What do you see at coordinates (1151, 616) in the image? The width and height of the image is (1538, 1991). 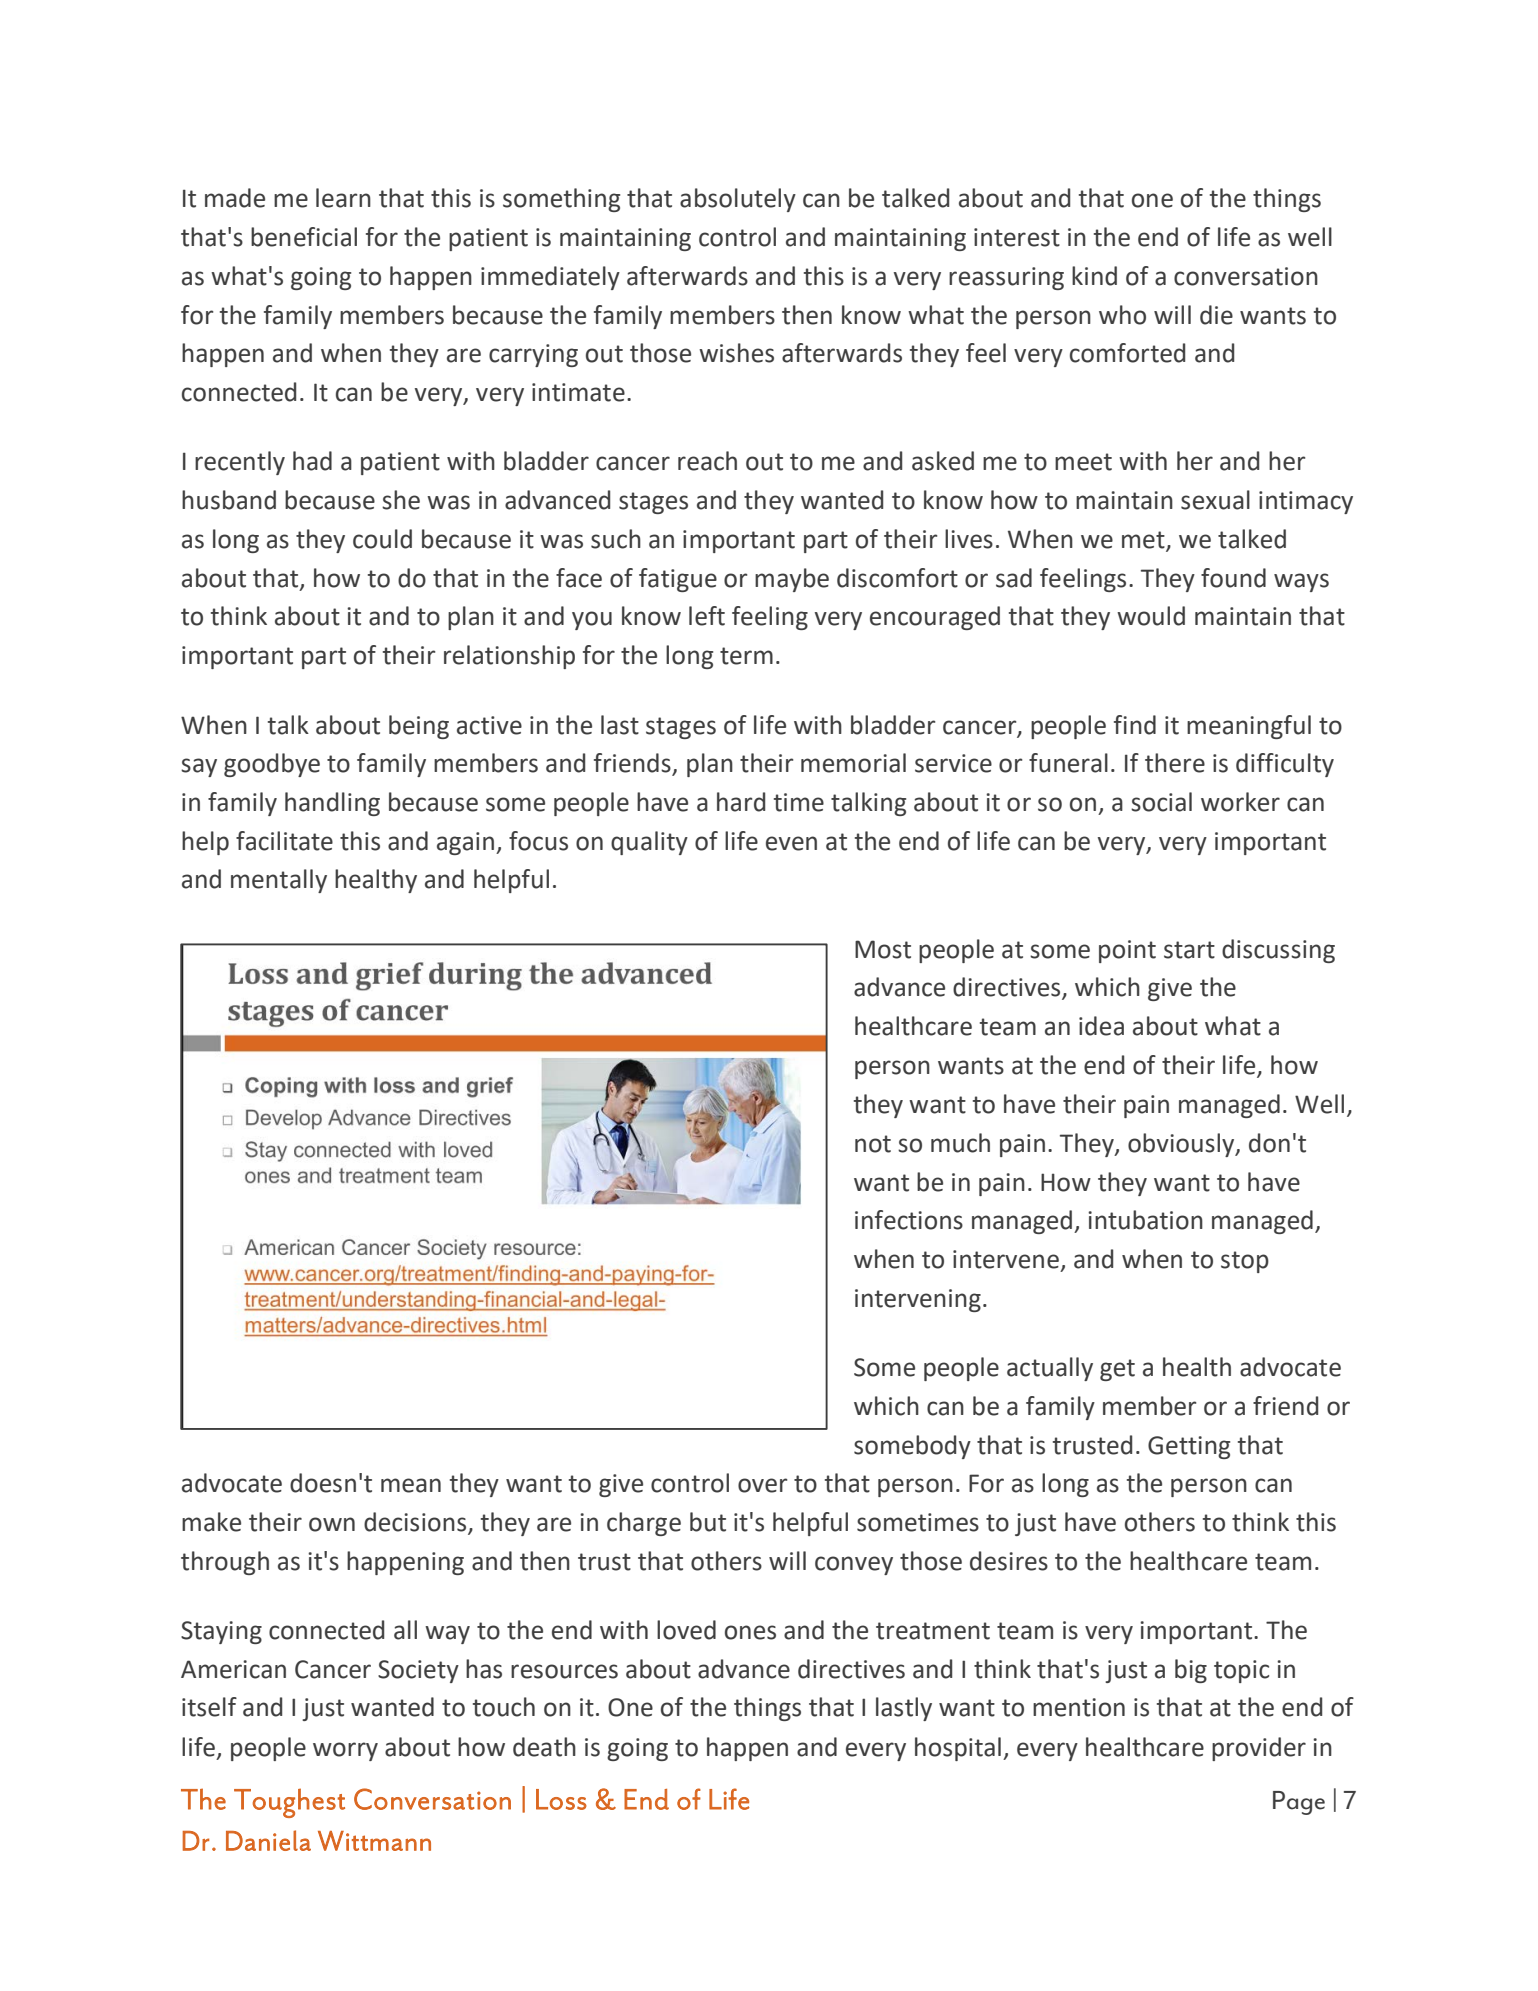 I see `would` at bounding box center [1151, 616].
